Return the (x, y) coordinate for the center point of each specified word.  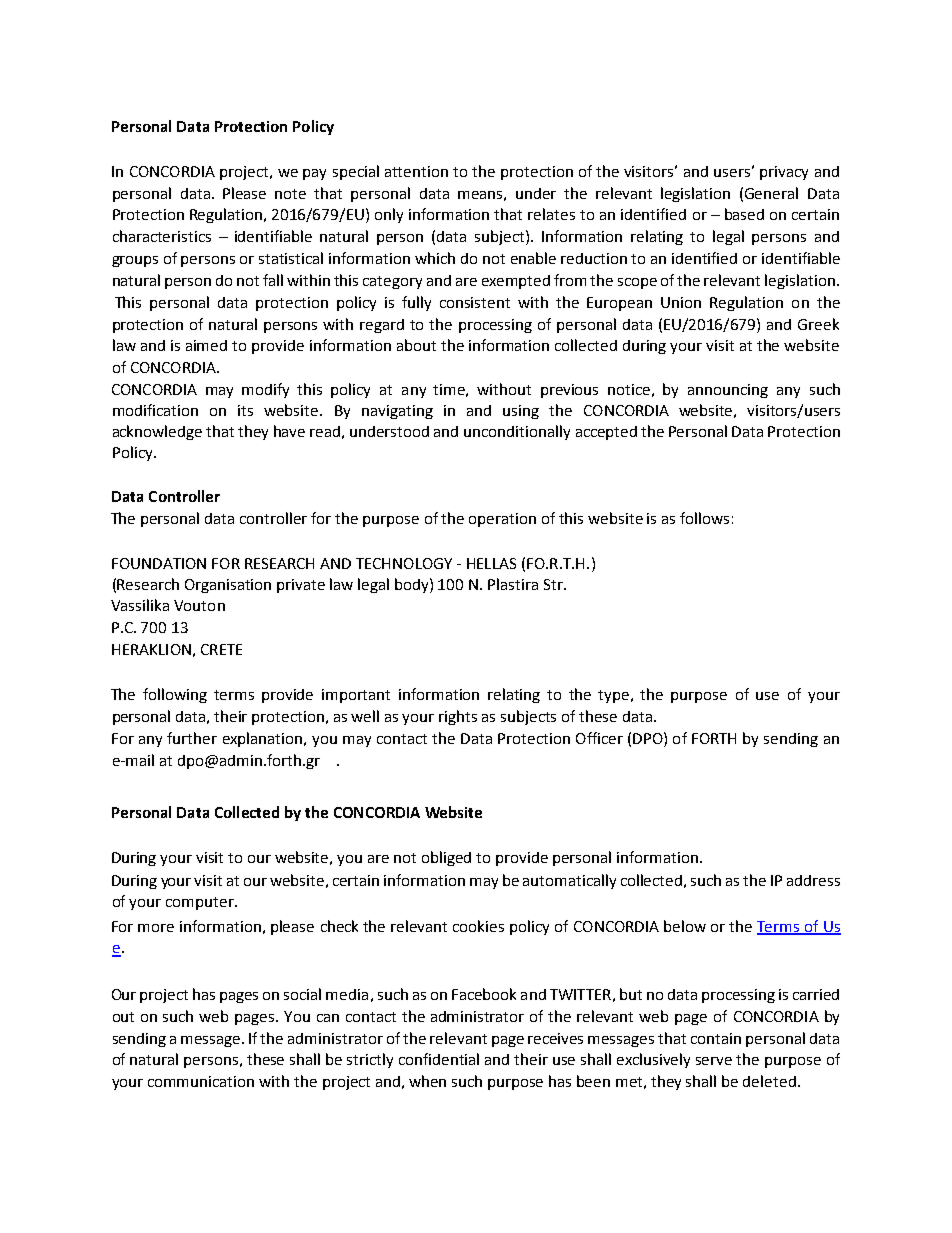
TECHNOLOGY (404, 563)
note (290, 194)
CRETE (221, 649)
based (744, 214)
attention (416, 171)
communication (201, 1081)
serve (714, 1061)
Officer (599, 738)
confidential (439, 1059)
